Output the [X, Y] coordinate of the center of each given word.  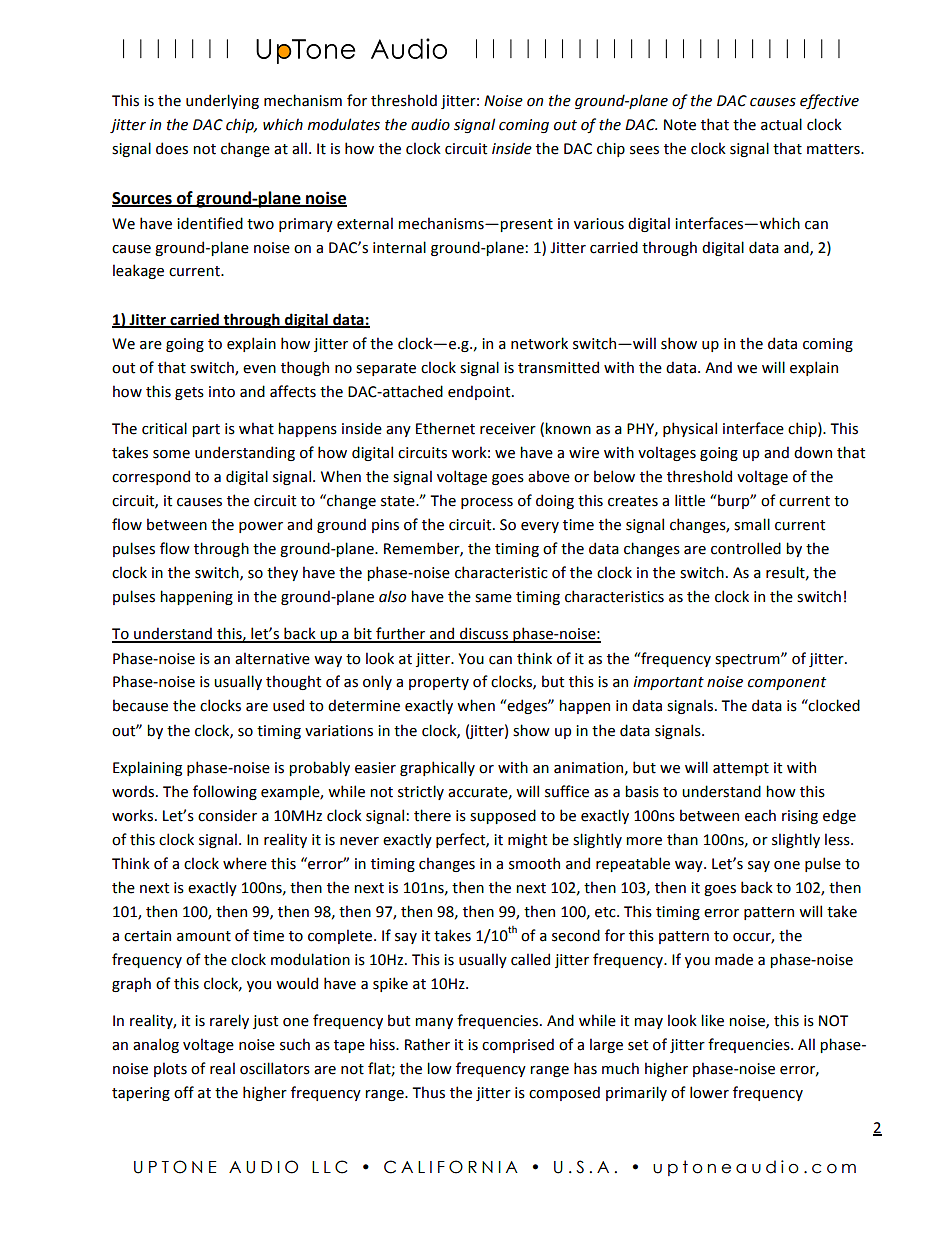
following [225, 792]
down [813, 452]
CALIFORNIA [451, 1167]
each [760, 815]
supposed [503, 816]
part [206, 430]
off [184, 1092]
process [487, 503]
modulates [344, 124]
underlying [222, 101]
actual [781, 124]
